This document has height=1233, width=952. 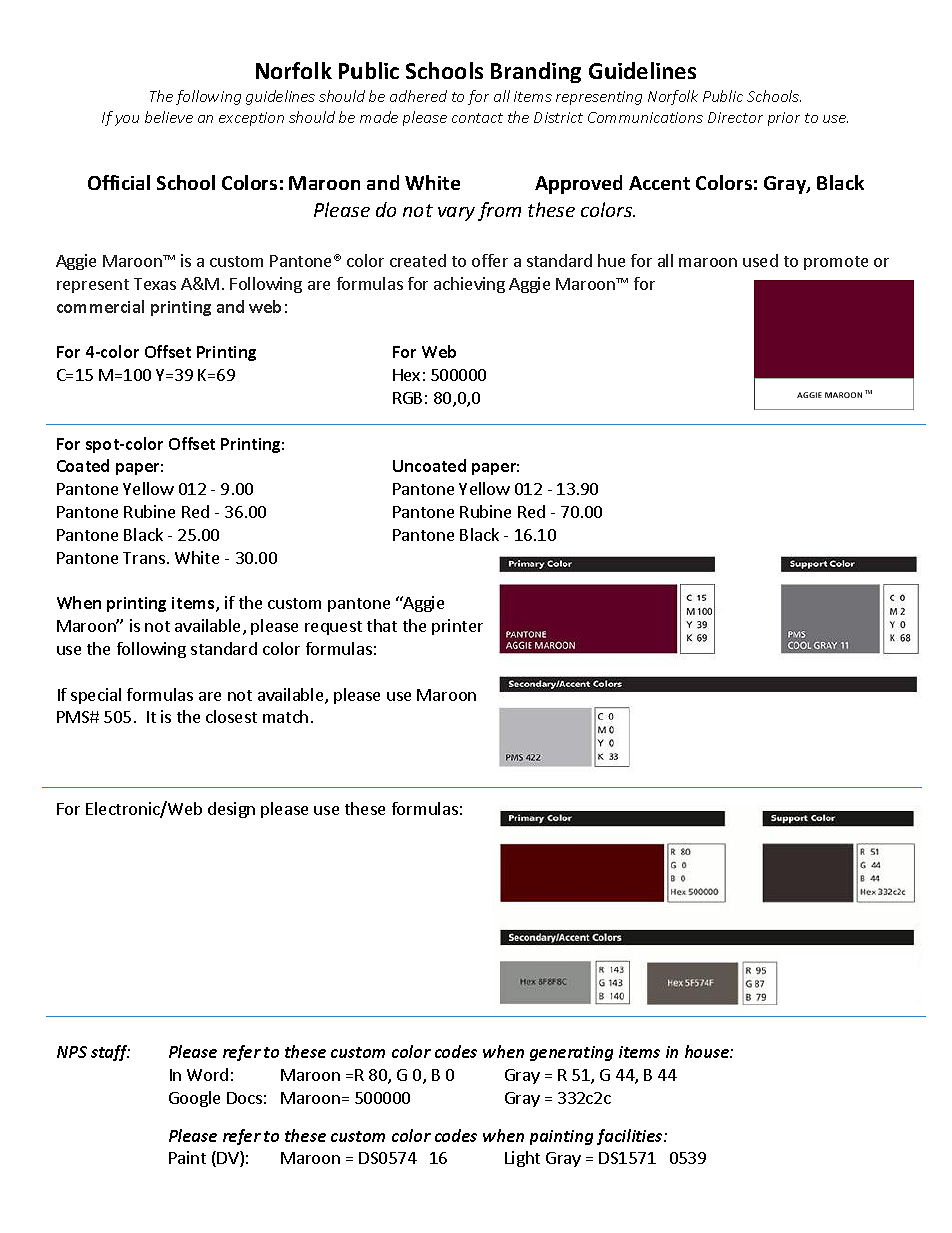 What do you see at coordinates (735, 117) in the document?
I see `Director` at bounding box center [735, 117].
